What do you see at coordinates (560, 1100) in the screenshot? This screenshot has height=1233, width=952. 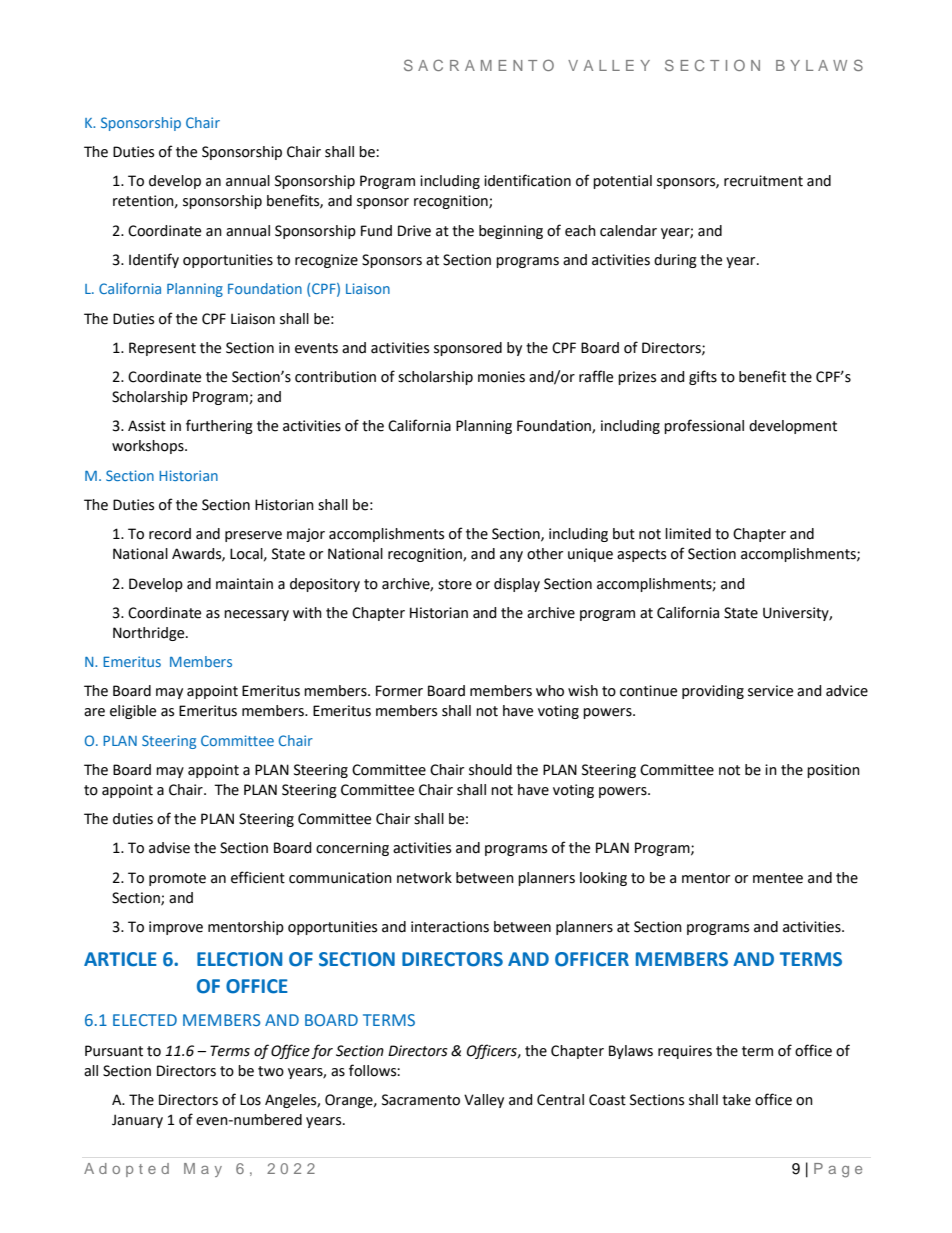 I see `Central` at bounding box center [560, 1100].
